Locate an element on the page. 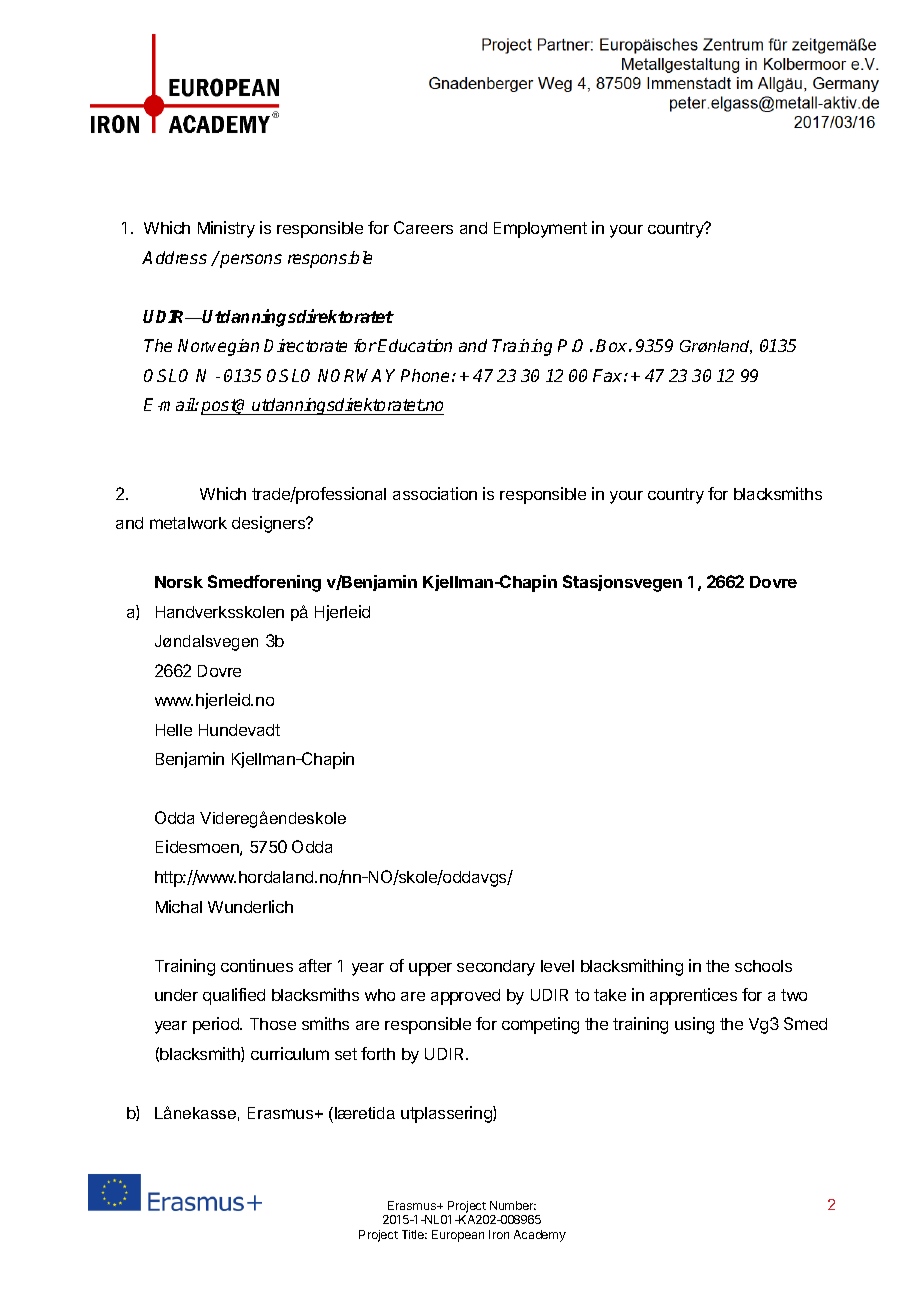  Academy is located at coordinates (540, 1236).
